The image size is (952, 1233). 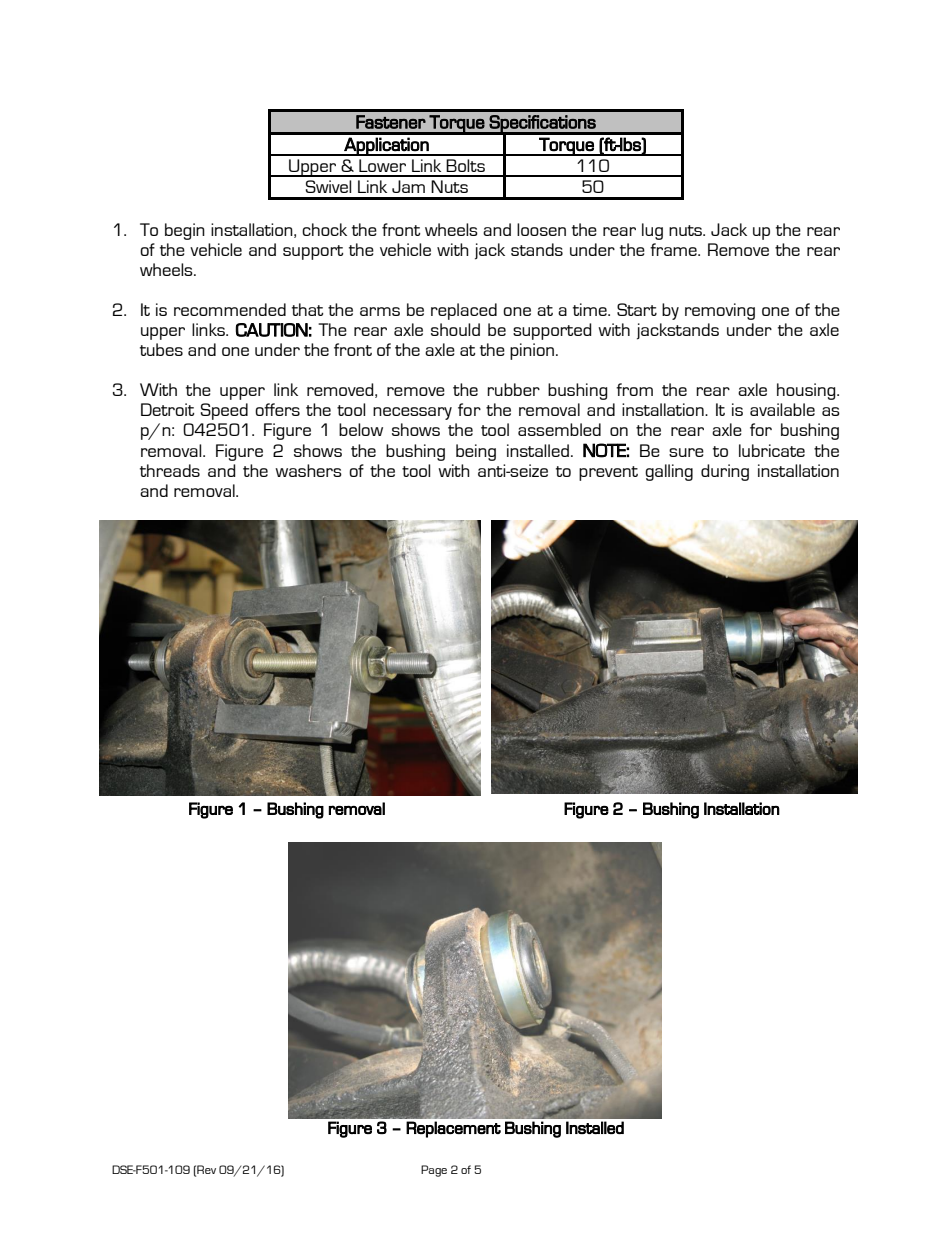 What do you see at coordinates (541, 229) in the screenshot?
I see `loosen` at bounding box center [541, 229].
